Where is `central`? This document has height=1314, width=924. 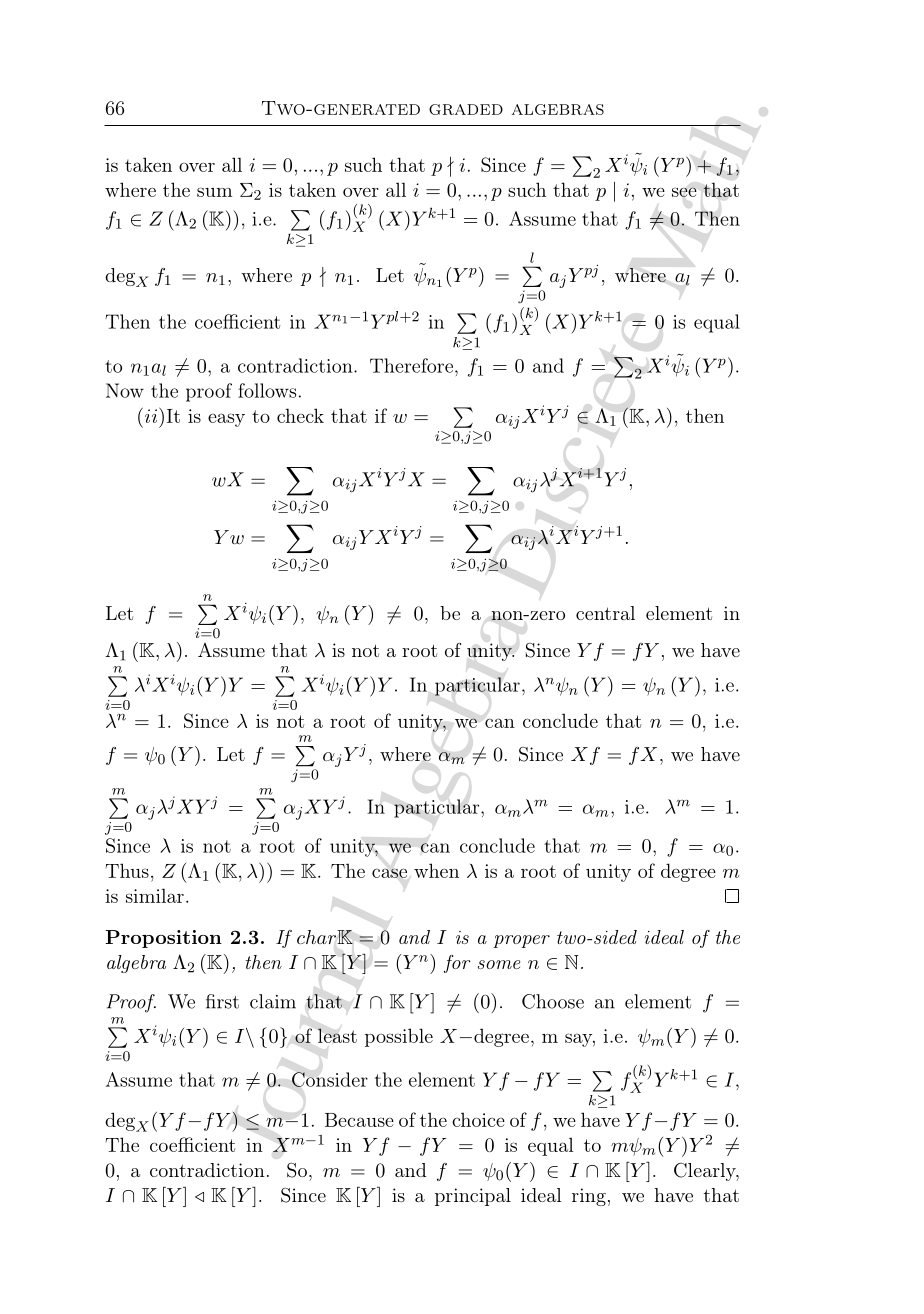
central is located at coordinates (605, 613).
